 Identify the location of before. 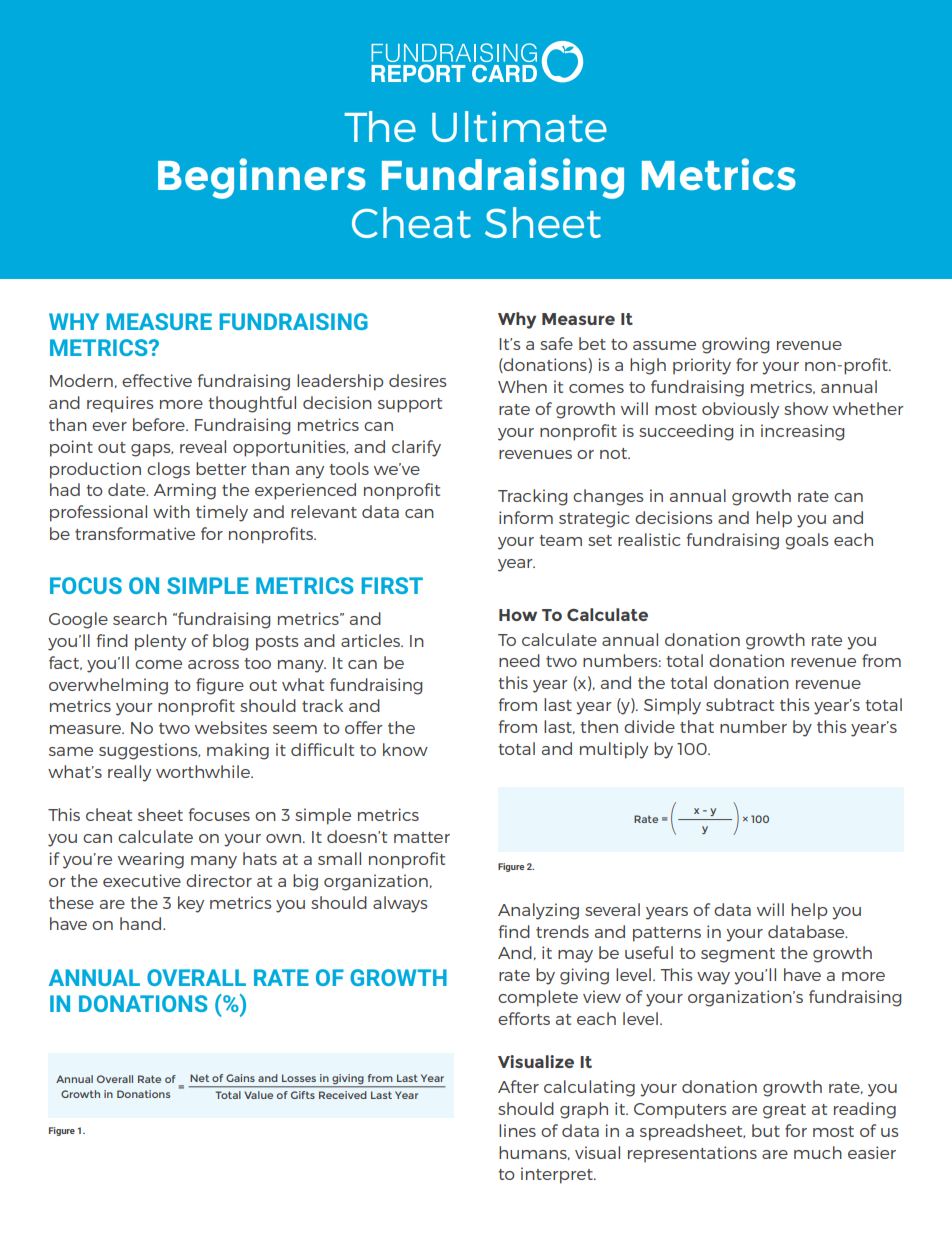
(160, 424).
